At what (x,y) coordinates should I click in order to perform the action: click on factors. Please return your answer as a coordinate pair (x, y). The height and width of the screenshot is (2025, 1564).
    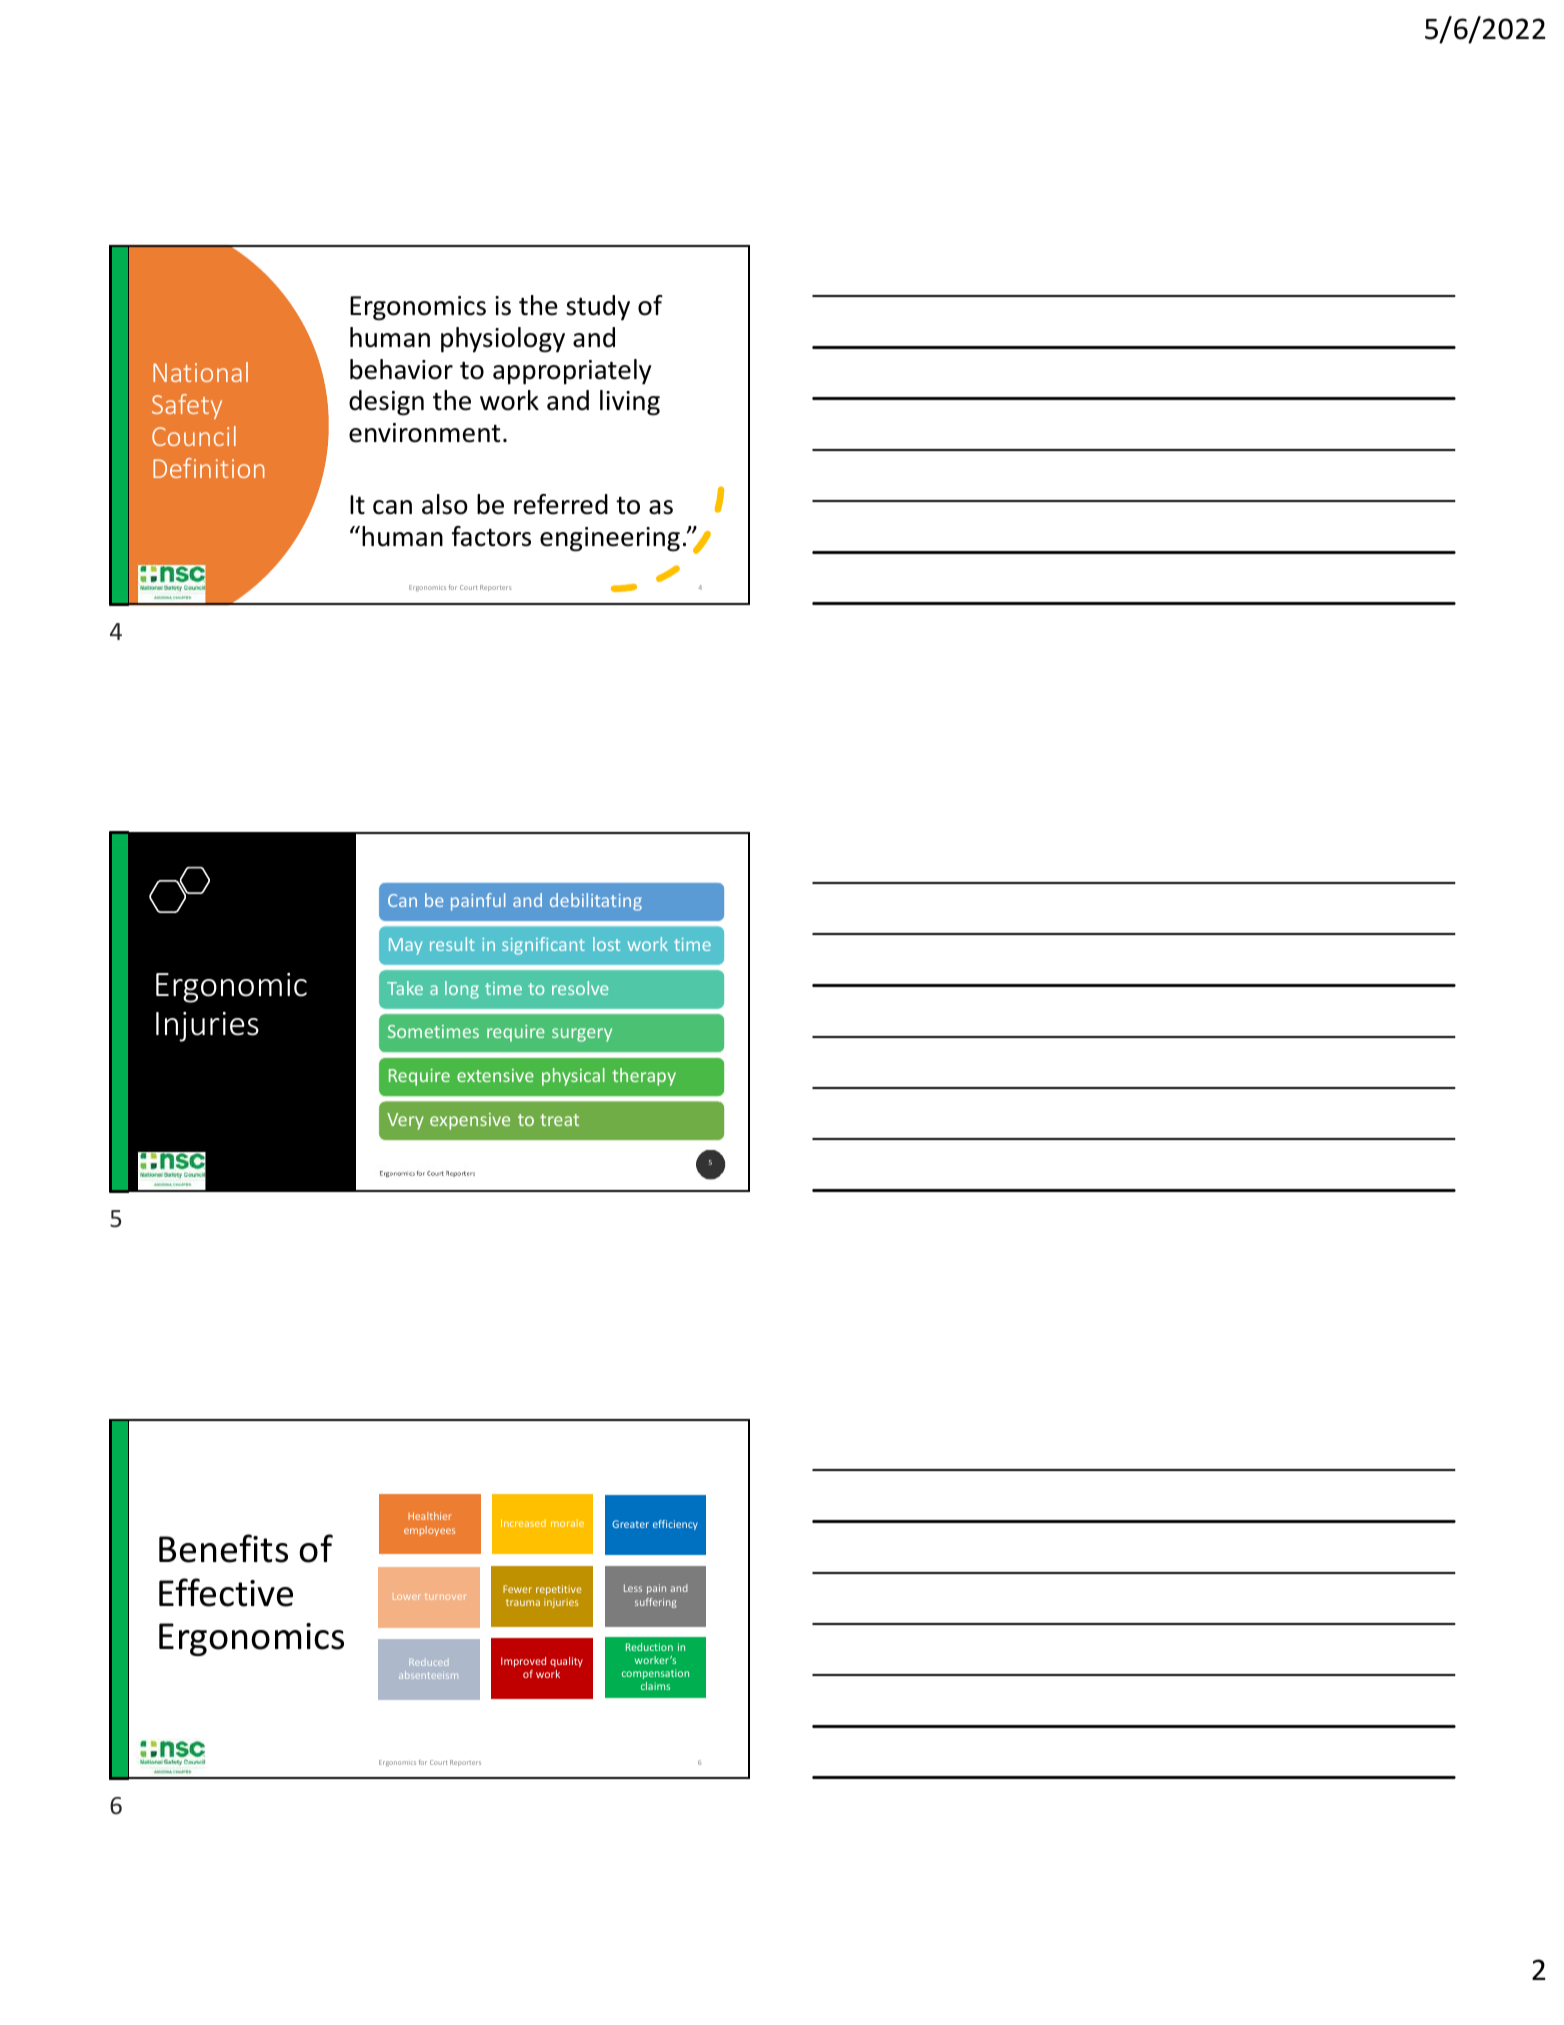
    Looking at the image, I should click on (491, 536).
